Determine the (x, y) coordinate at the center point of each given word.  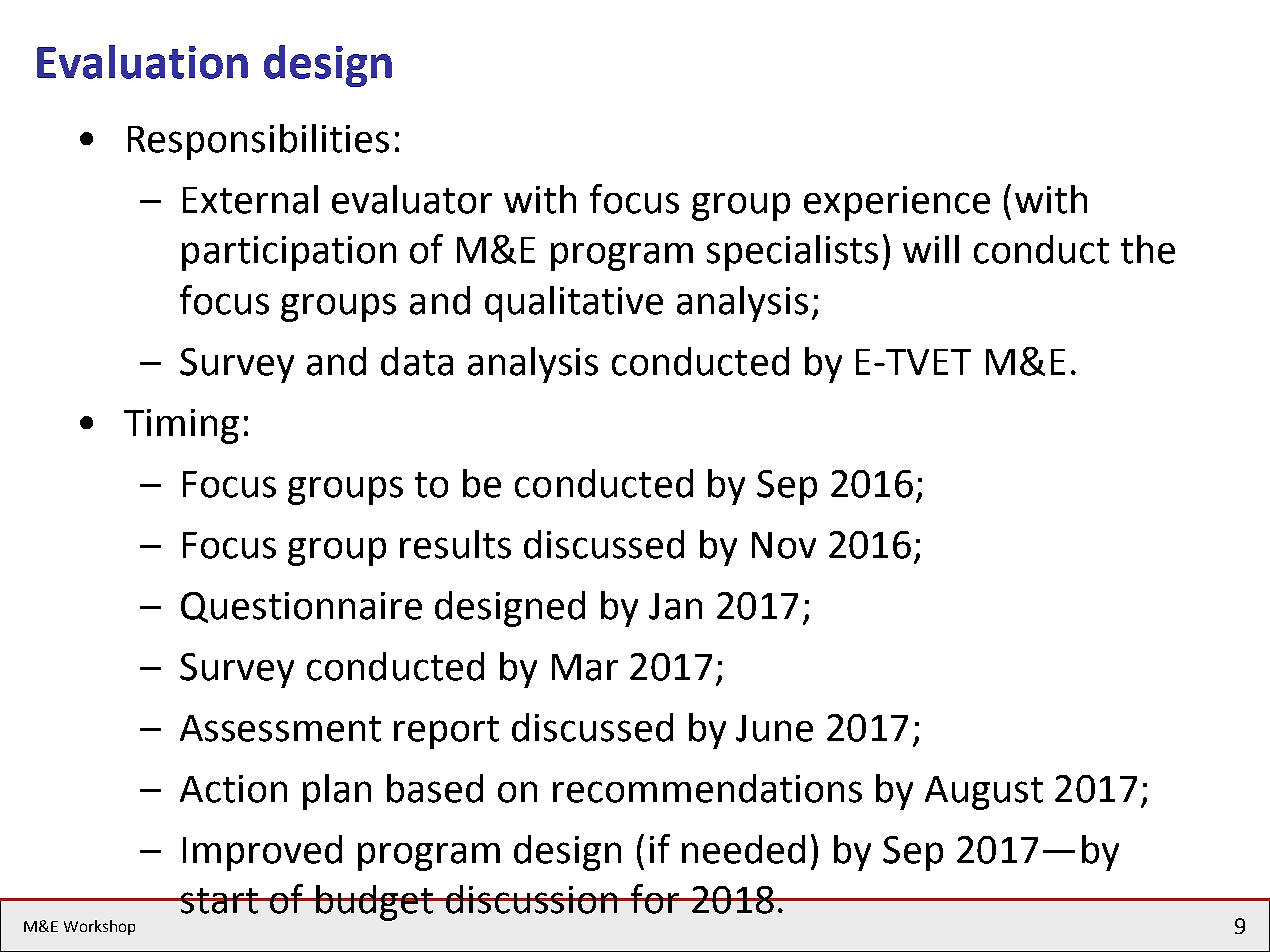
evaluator (412, 199)
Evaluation (142, 62)
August (984, 793)
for (655, 899)
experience (897, 203)
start (220, 901)
